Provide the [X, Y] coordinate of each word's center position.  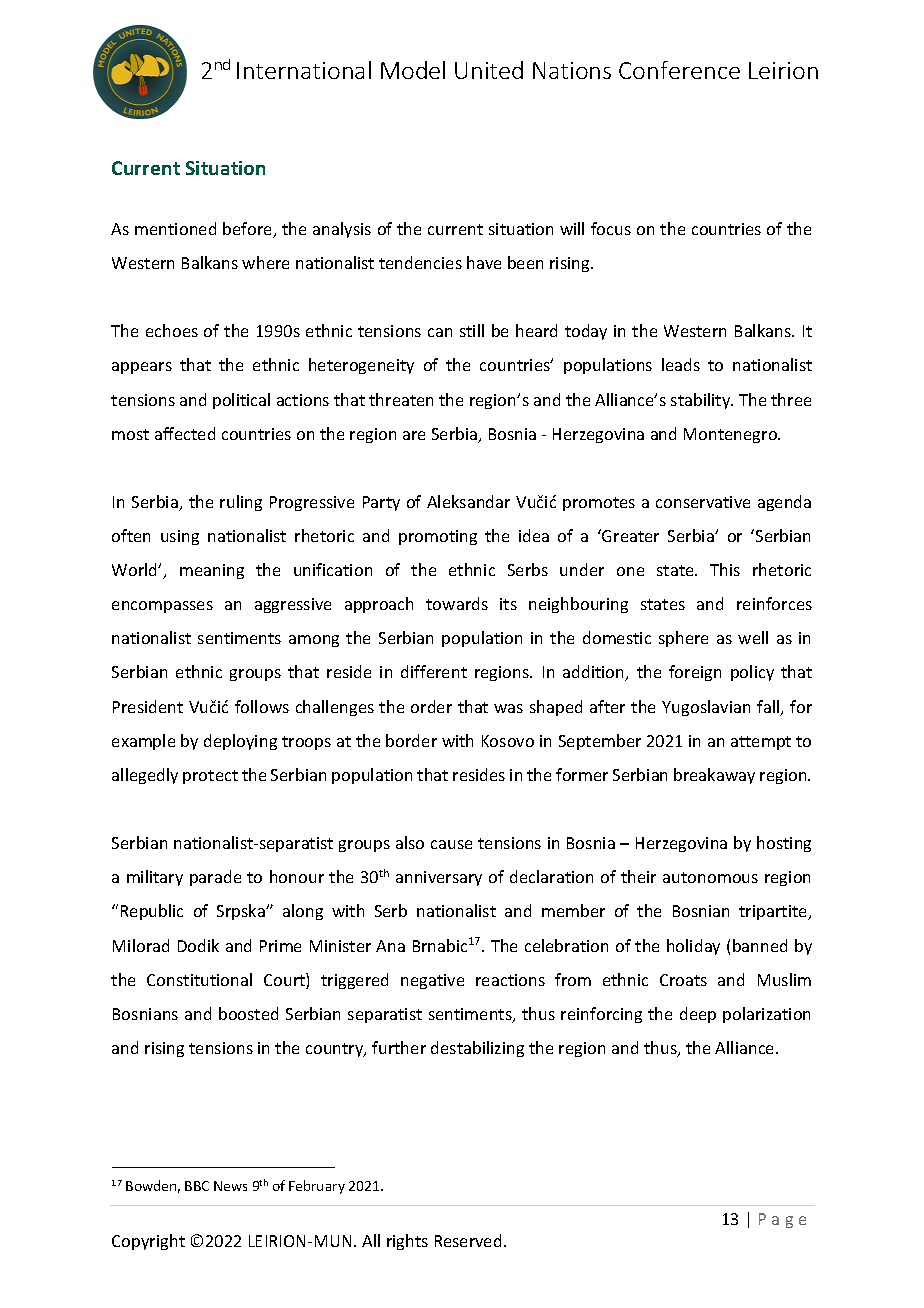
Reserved [468, 1240]
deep [698, 1015]
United [489, 70]
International [304, 70]
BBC [197, 1186]
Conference [679, 70]
